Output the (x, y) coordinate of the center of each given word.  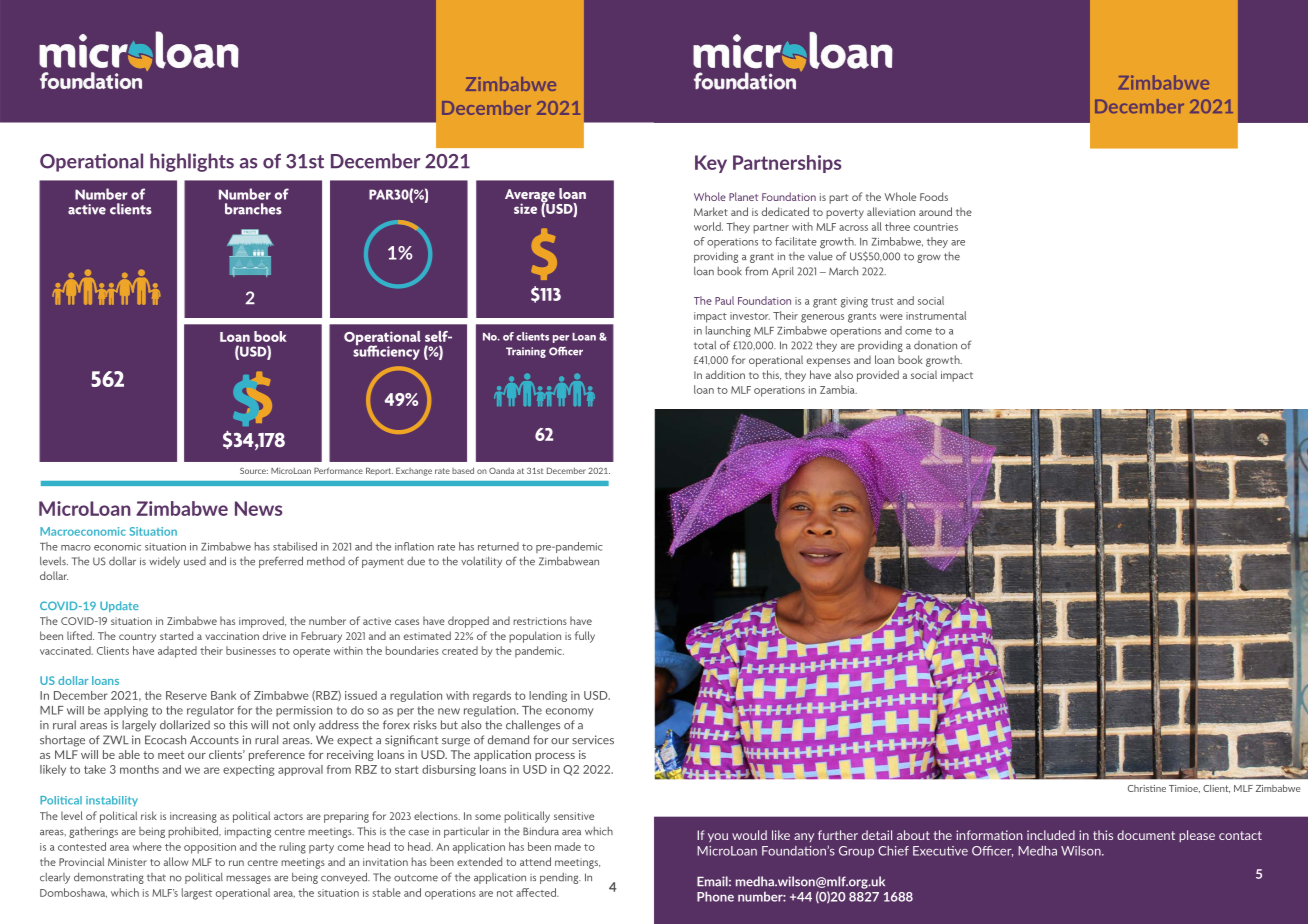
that (156, 877)
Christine (1147, 788)
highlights (192, 162)
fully (585, 637)
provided (878, 376)
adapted (177, 652)
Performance (338, 470)
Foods (934, 196)
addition (725, 374)
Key (711, 164)
